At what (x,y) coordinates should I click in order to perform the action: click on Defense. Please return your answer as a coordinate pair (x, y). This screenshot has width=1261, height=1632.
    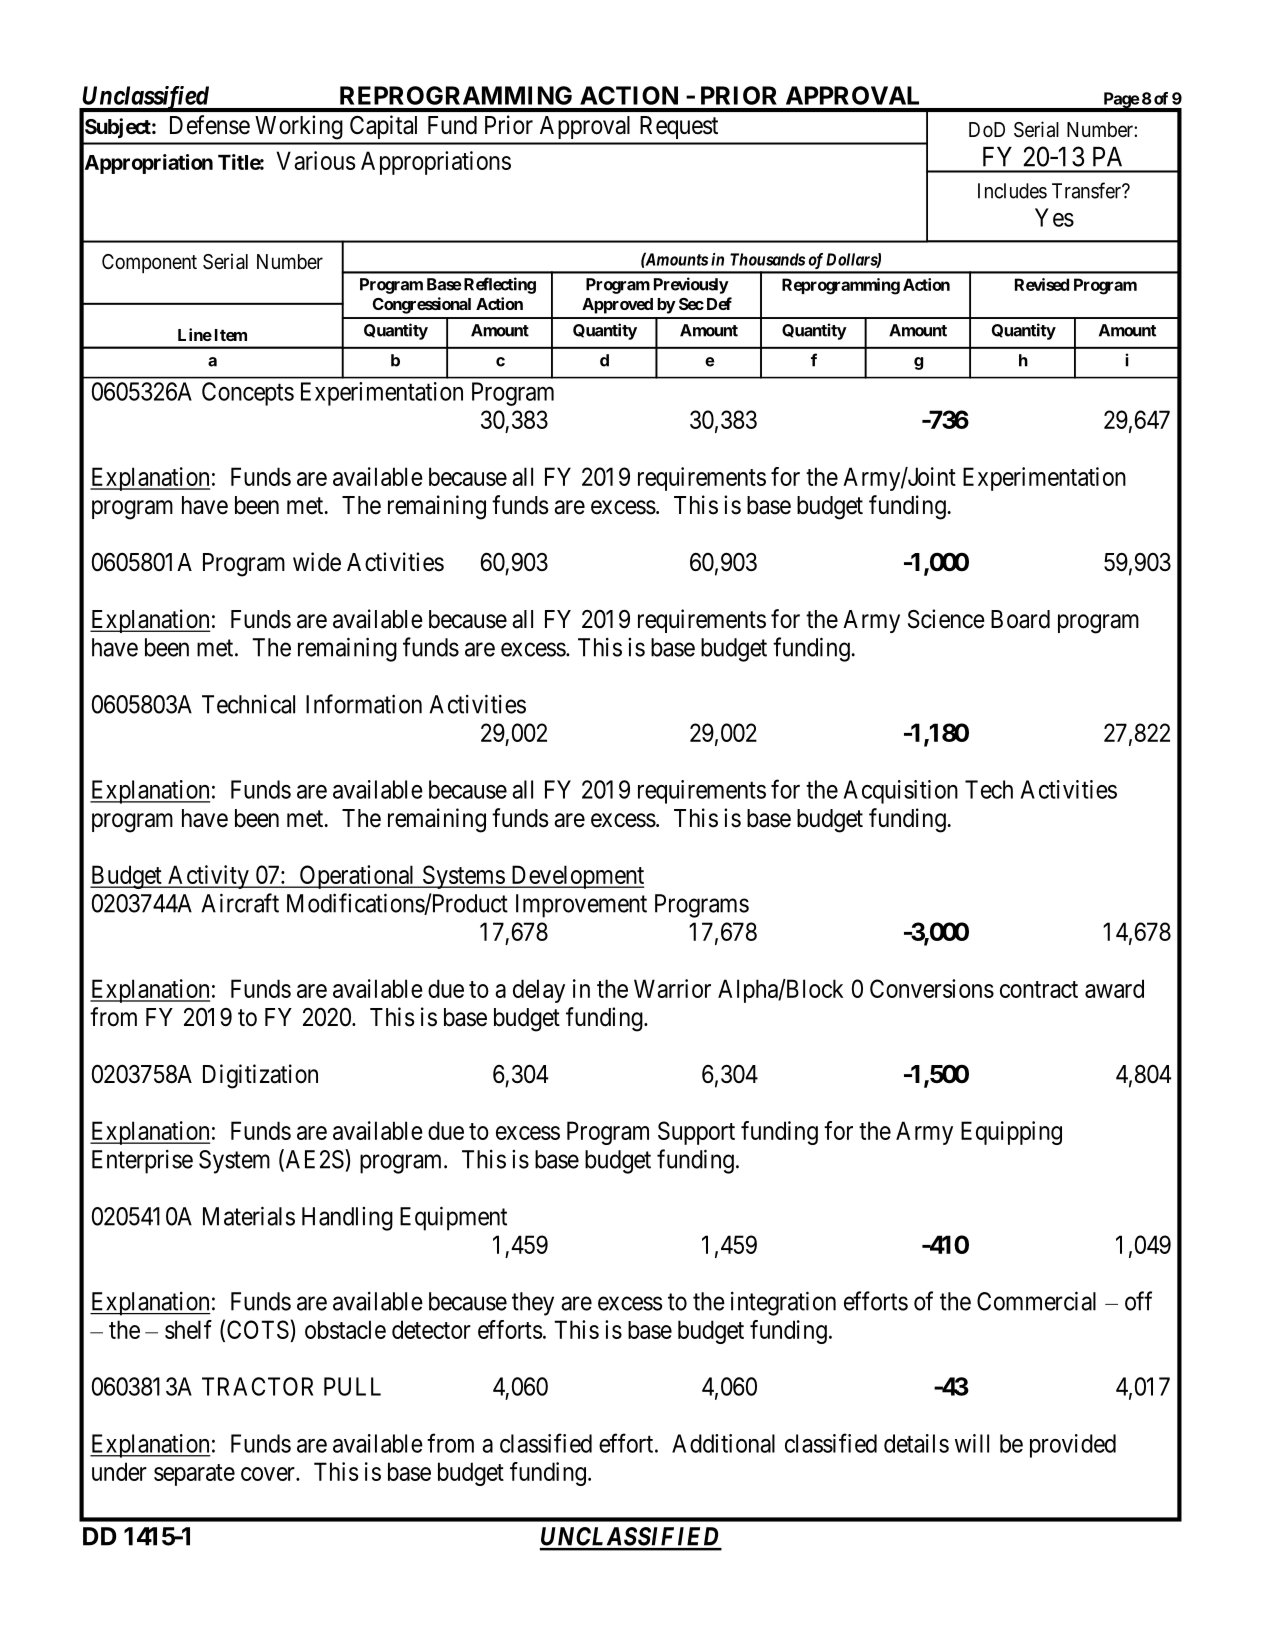
    Looking at the image, I should click on (210, 125).
